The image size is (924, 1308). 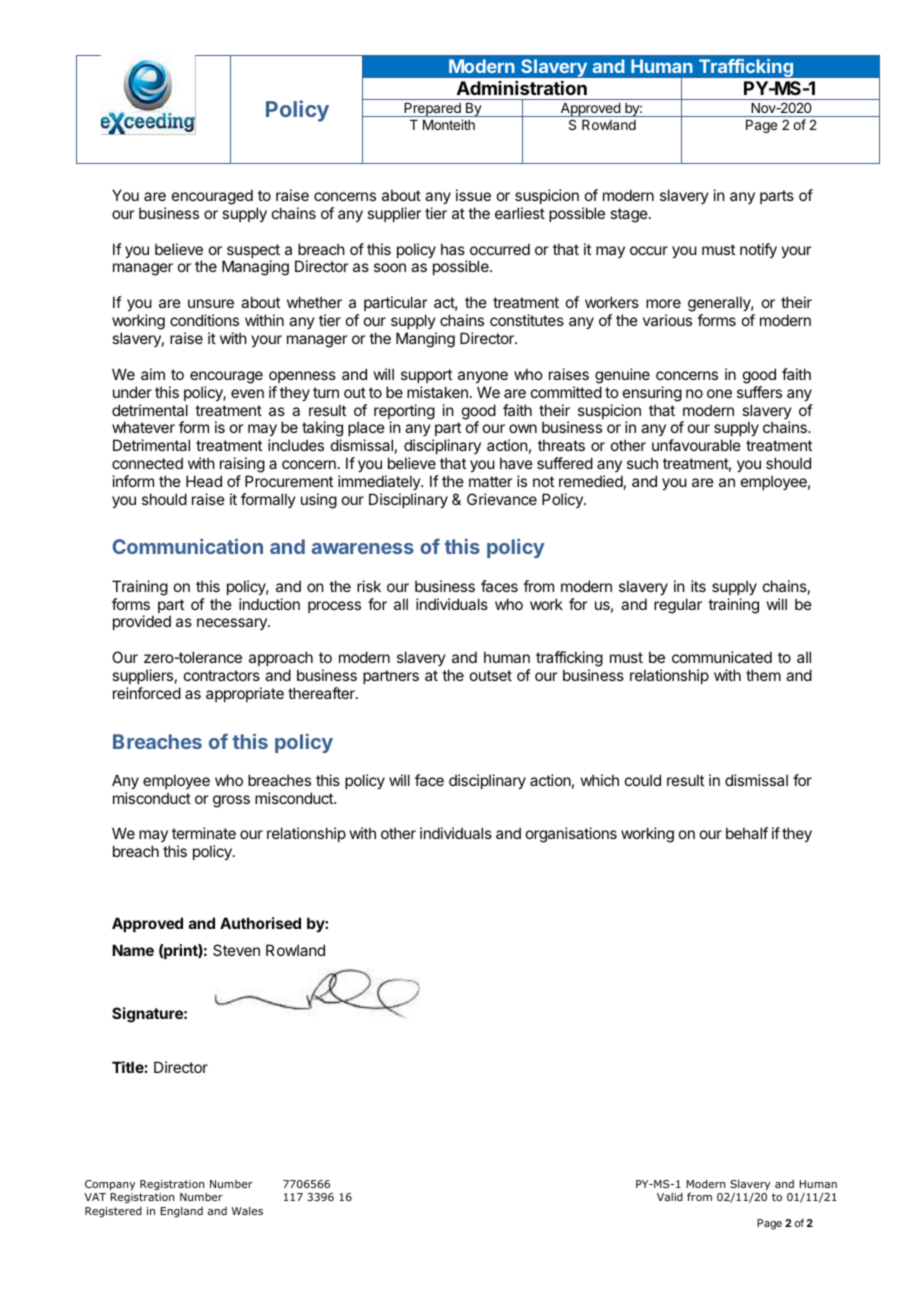 What do you see at coordinates (153, 374) in the page?
I see `aim` at bounding box center [153, 374].
